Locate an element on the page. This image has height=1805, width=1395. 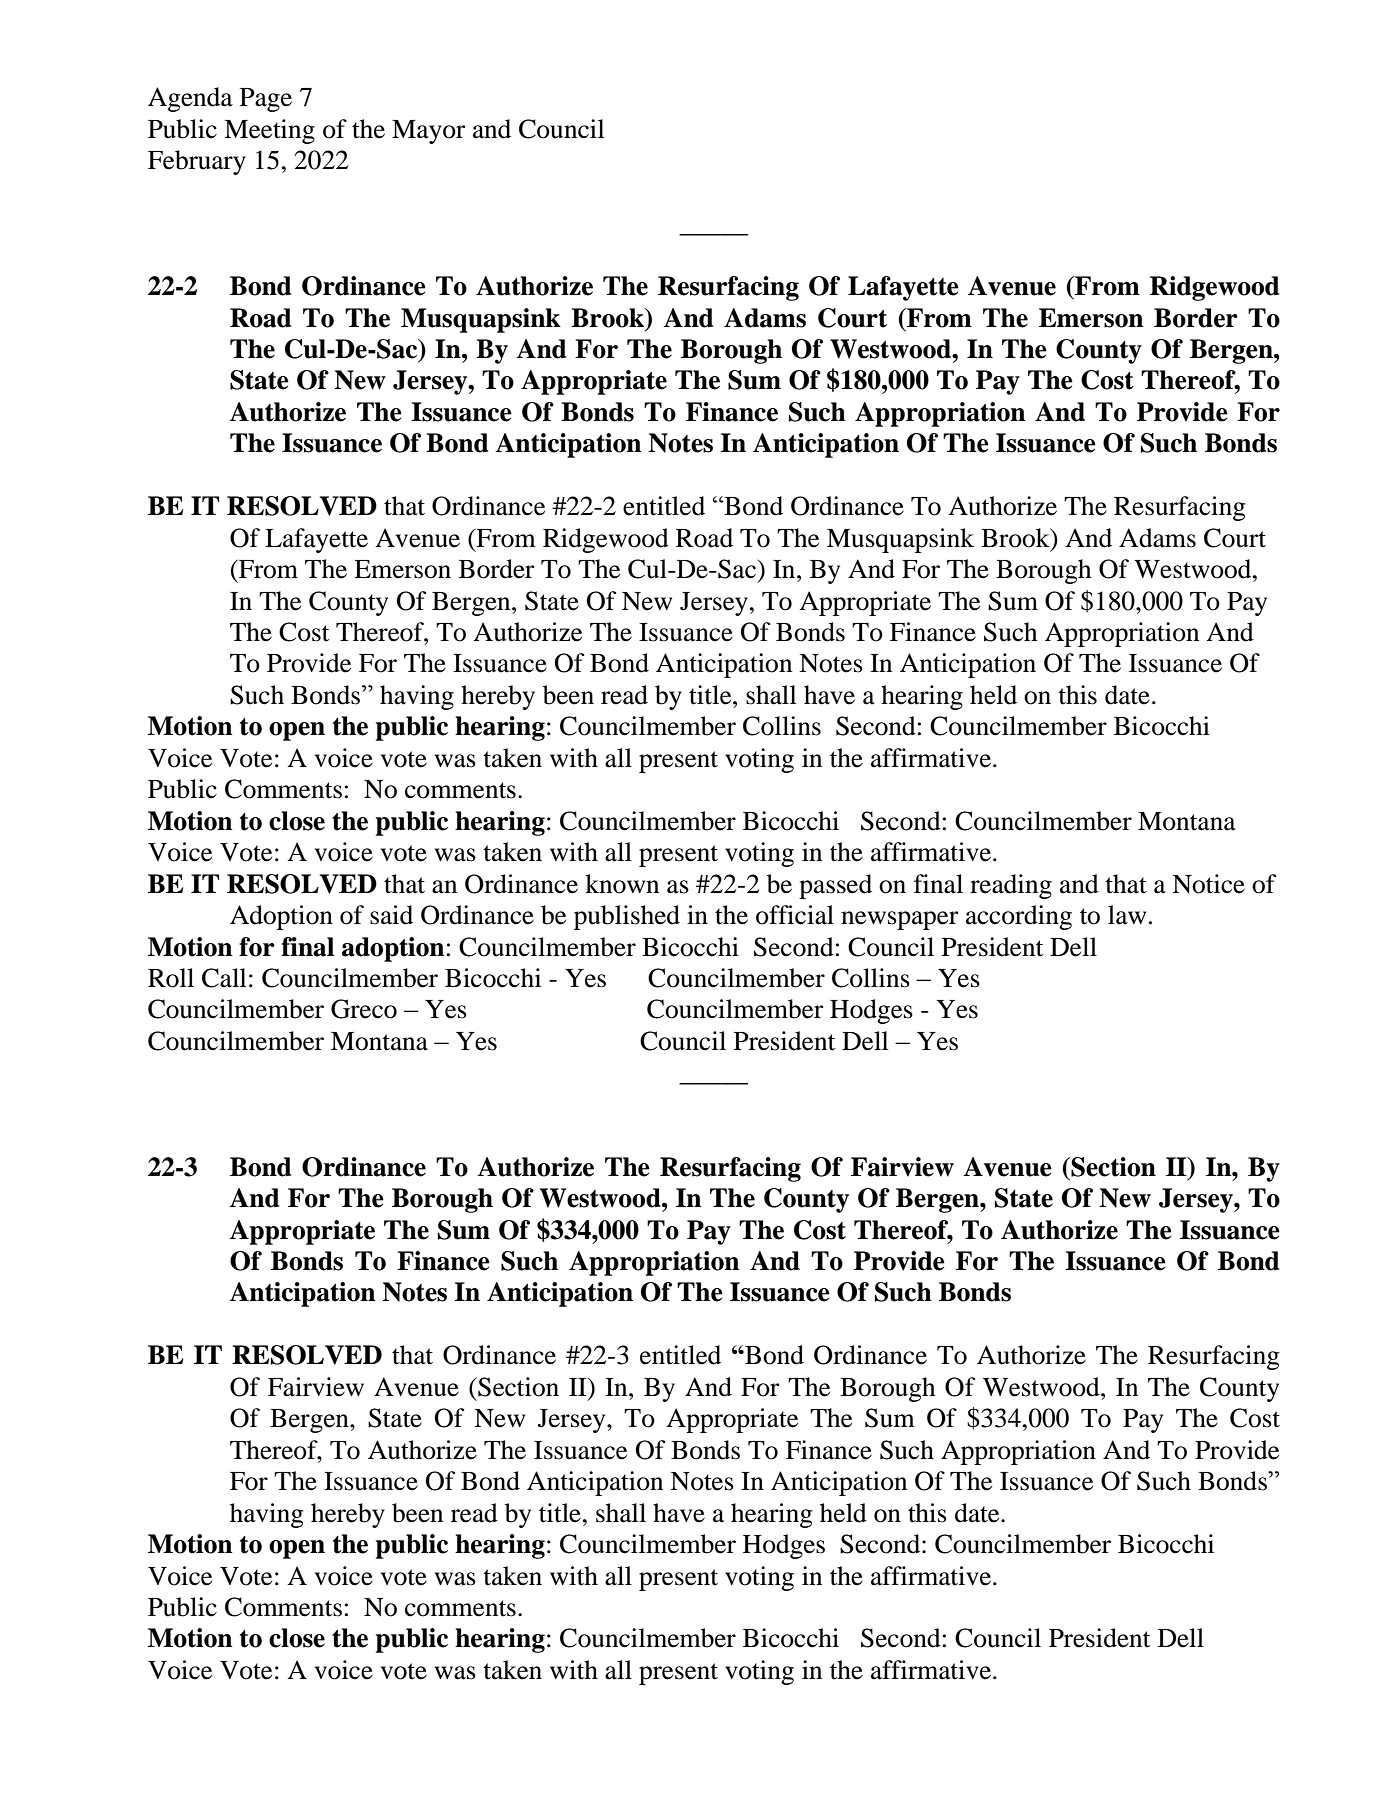
known is located at coordinates (622, 884).
